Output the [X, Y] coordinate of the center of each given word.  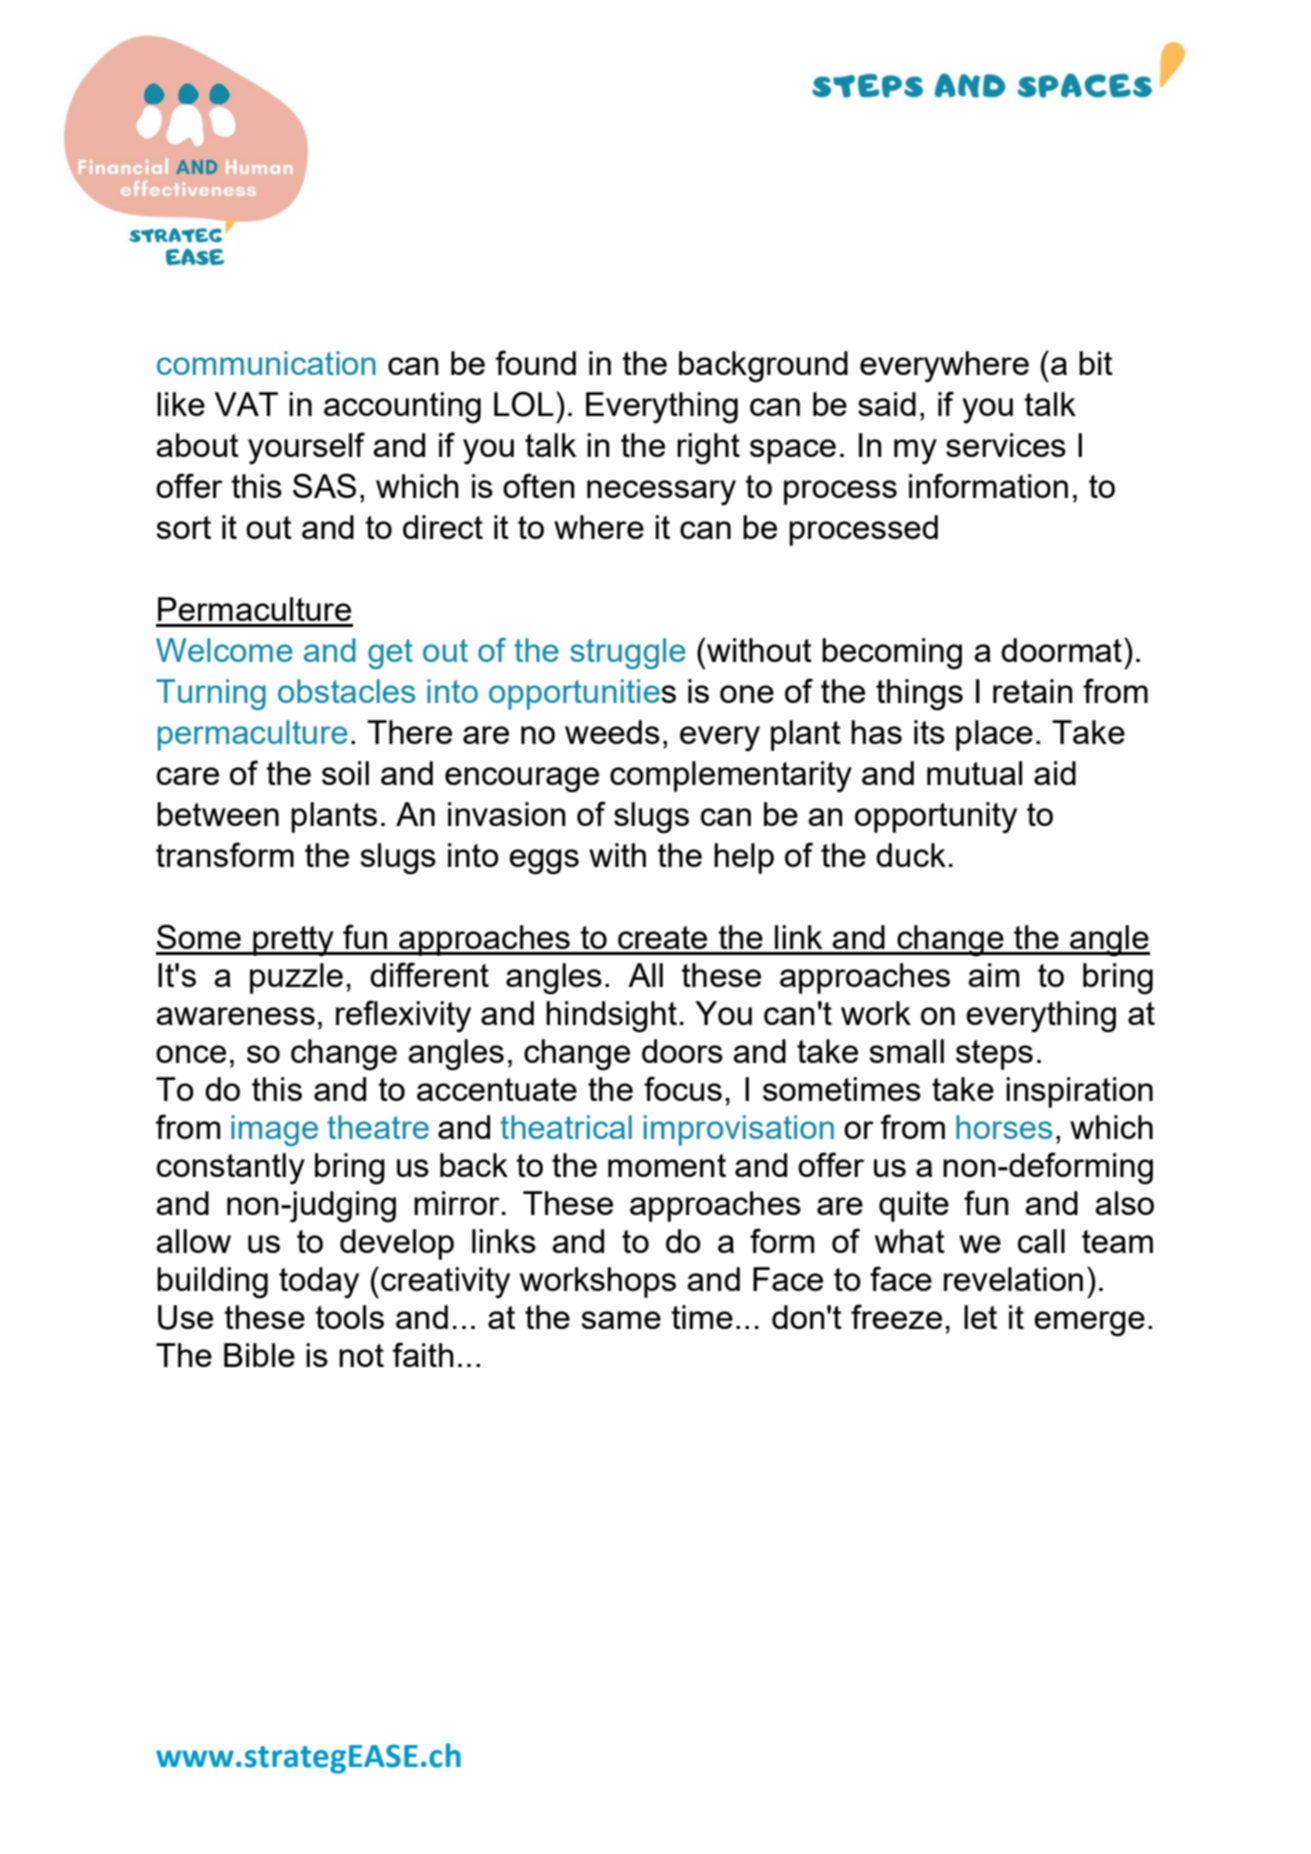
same [621, 1320]
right [708, 449]
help [744, 858]
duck [911, 855]
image [274, 1130]
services [1006, 445]
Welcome [224, 650]
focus [683, 1088]
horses [1004, 1127]
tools [349, 1317]
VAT [246, 404]
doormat [1061, 650]
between [218, 814]
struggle [628, 653]
